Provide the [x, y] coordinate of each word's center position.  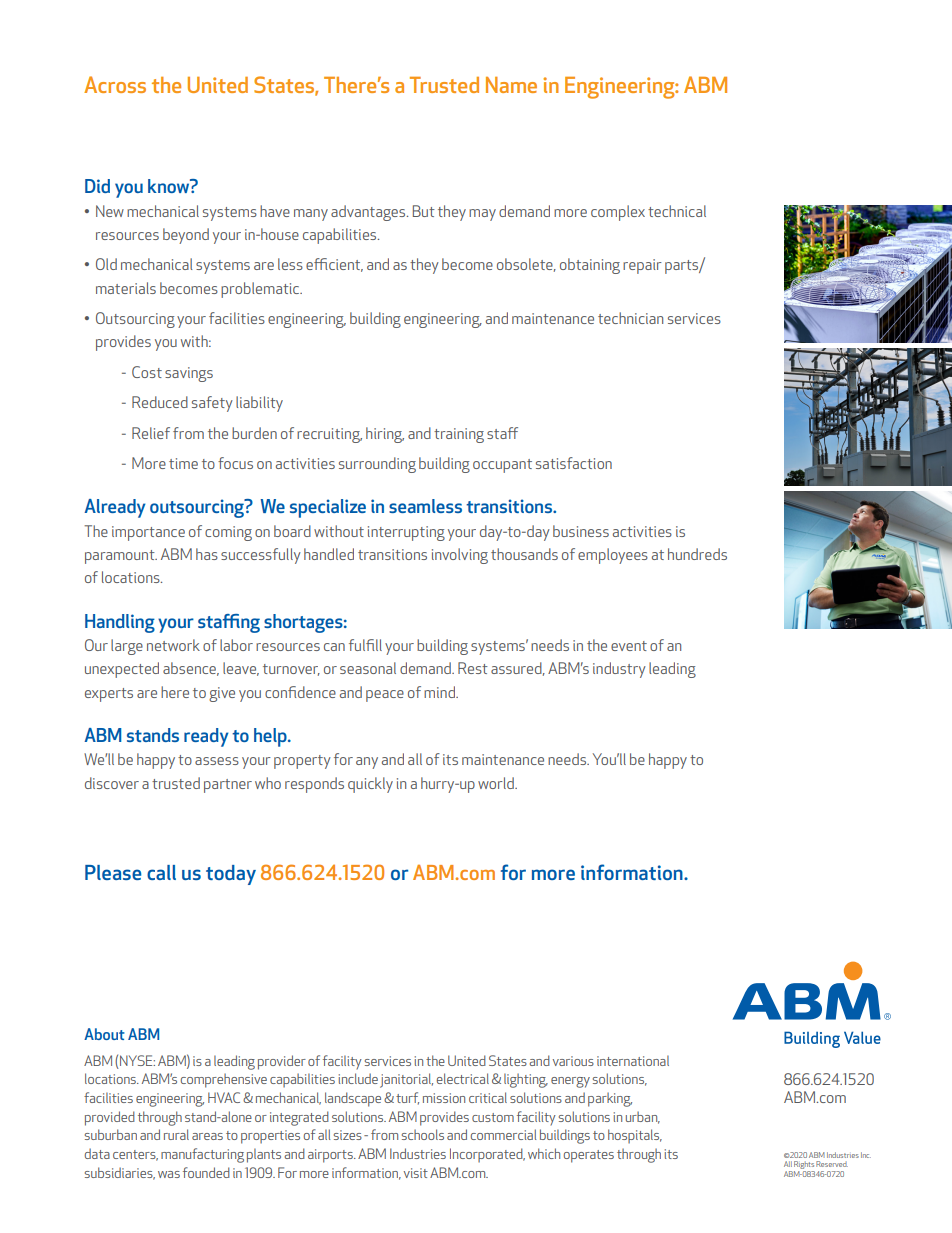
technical [677, 211]
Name [511, 85]
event [629, 646]
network [173, 645]
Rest [473, 668]
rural [176, 1134]
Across [115, 84]
